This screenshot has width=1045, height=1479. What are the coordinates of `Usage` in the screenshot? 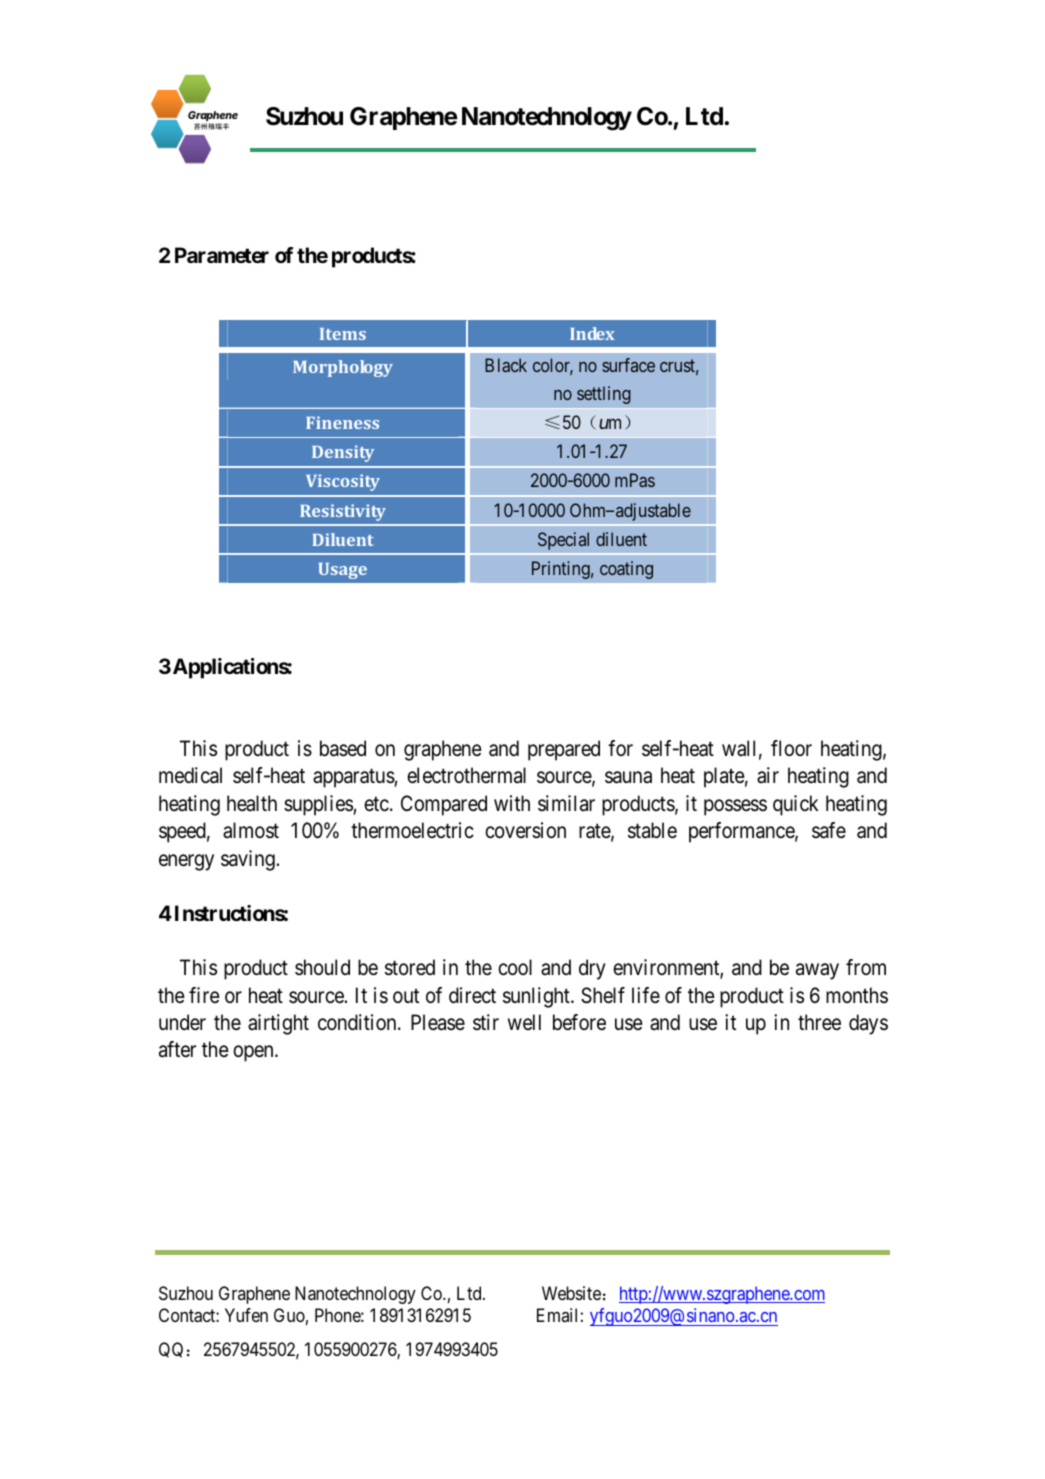 It's located at (343, 571).
